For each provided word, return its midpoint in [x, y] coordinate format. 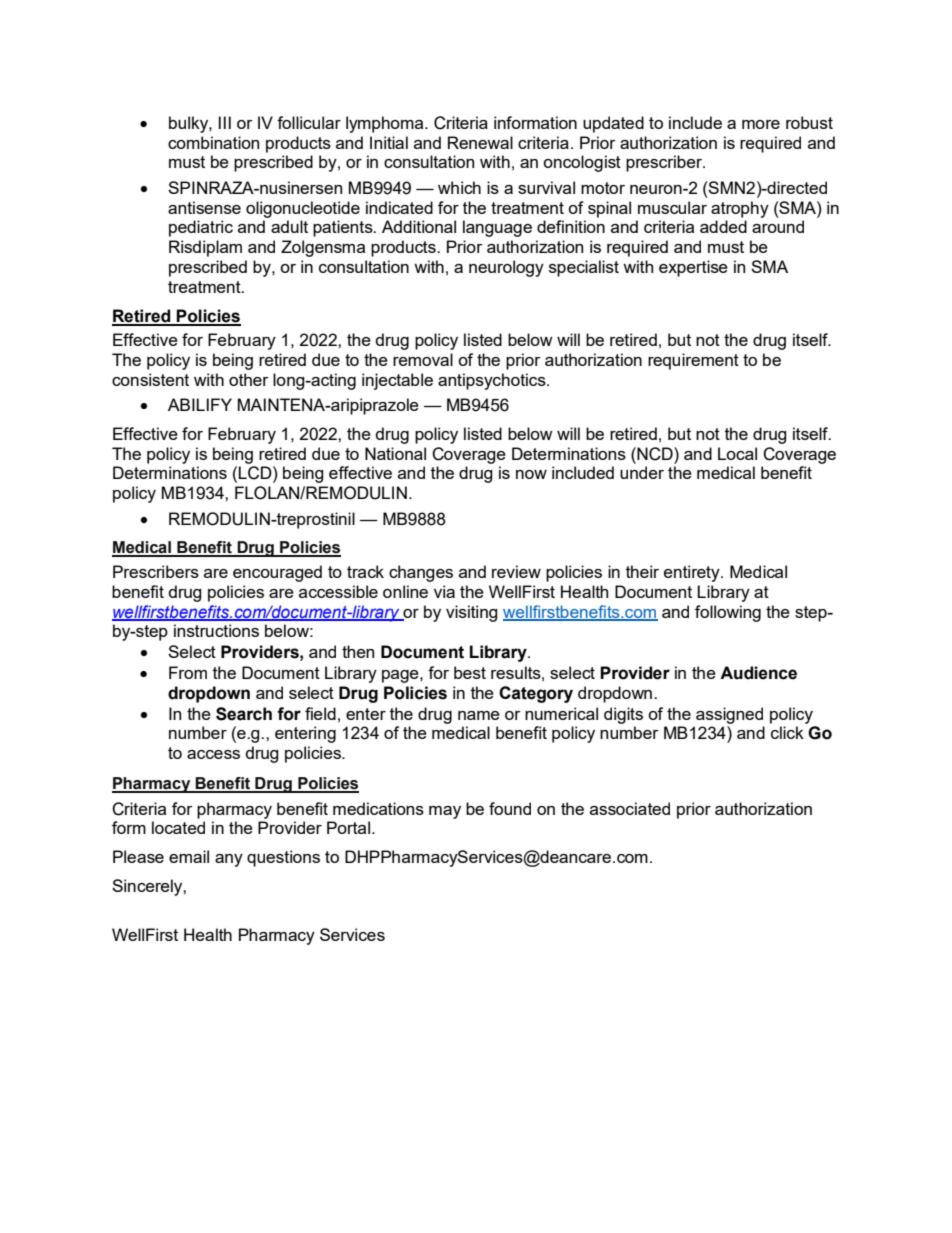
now [531, 474]
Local [737, 453]
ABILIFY [200, 404]
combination [213, 142]
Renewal [480, 142]
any [229, 860]
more [761, 124]
